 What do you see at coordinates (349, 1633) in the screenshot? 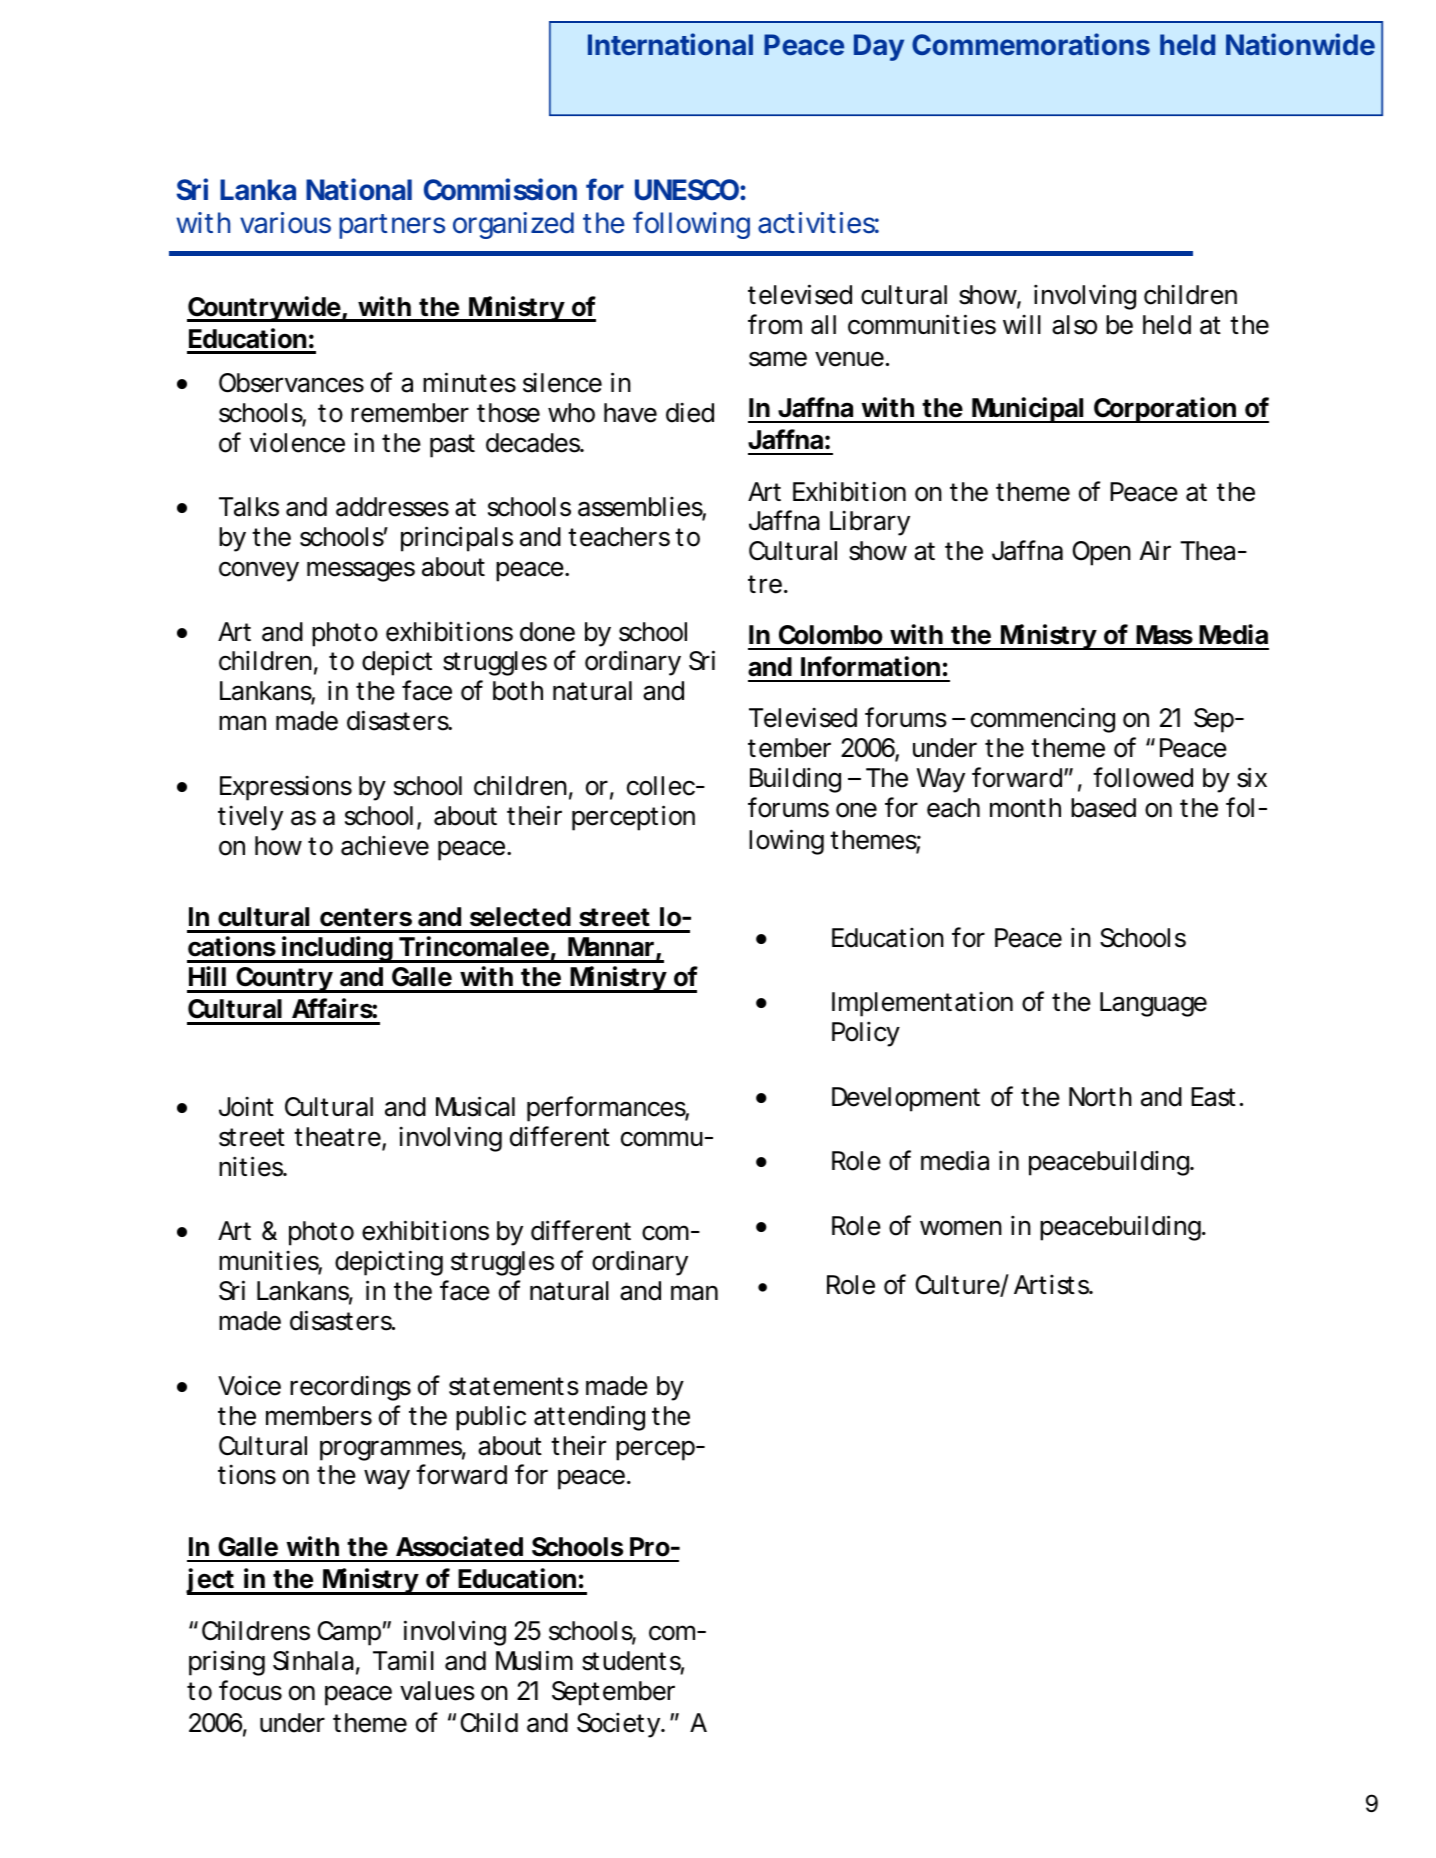
I see `Camp` at bounding box center [349, 1633].
